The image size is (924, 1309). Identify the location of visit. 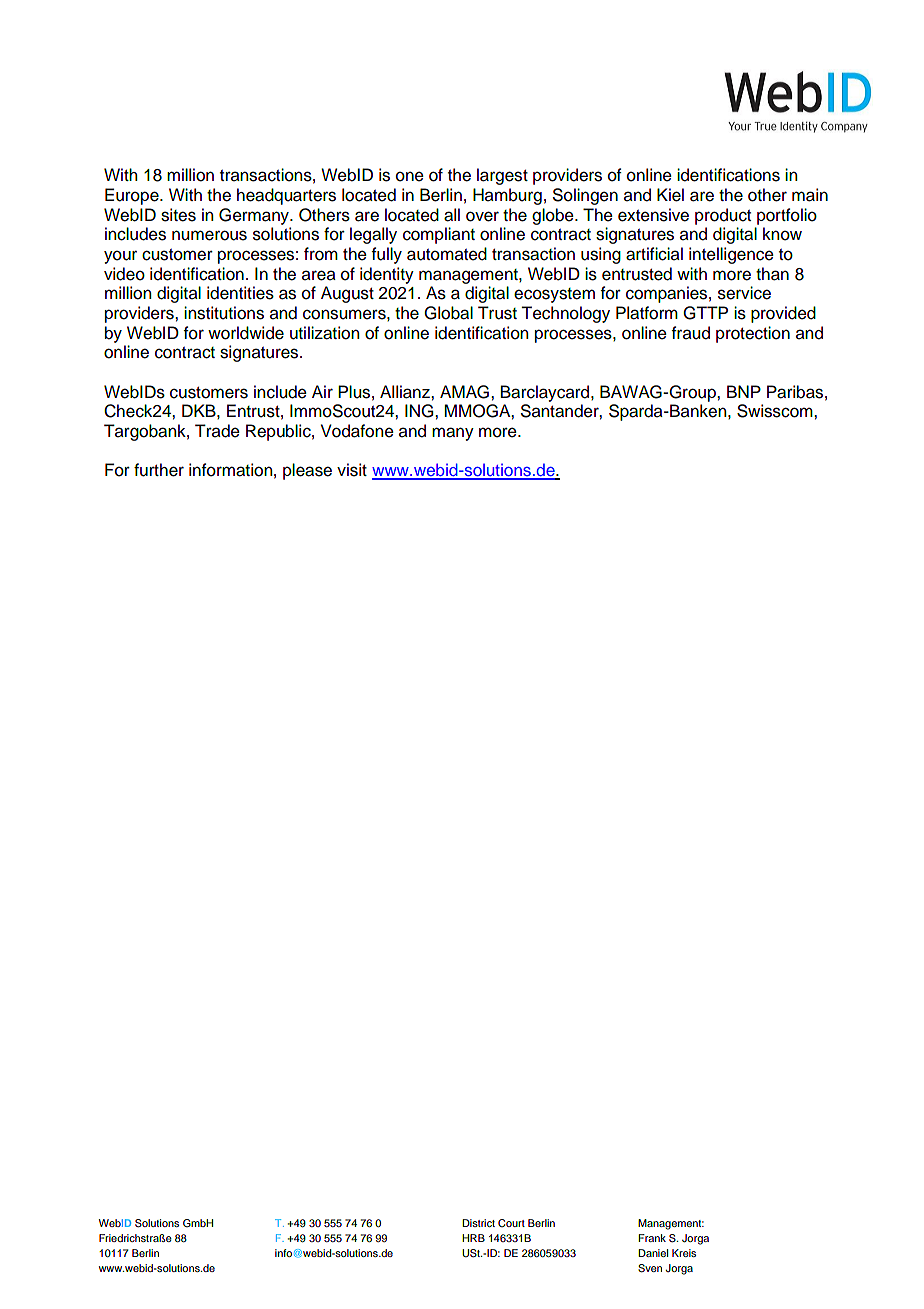
(352, 470).
